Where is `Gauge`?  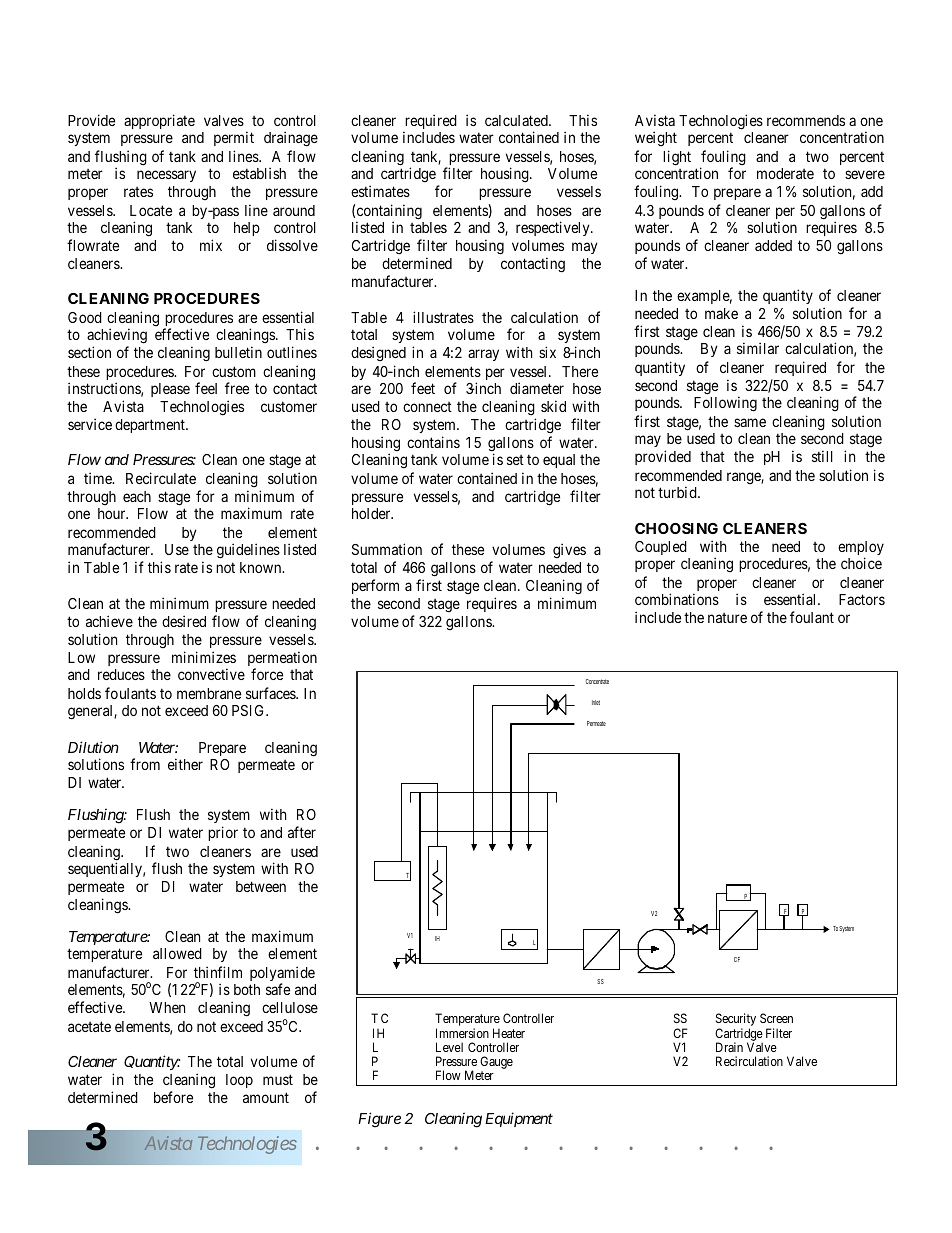 Gauge is located at coordinates (496, 1062).
